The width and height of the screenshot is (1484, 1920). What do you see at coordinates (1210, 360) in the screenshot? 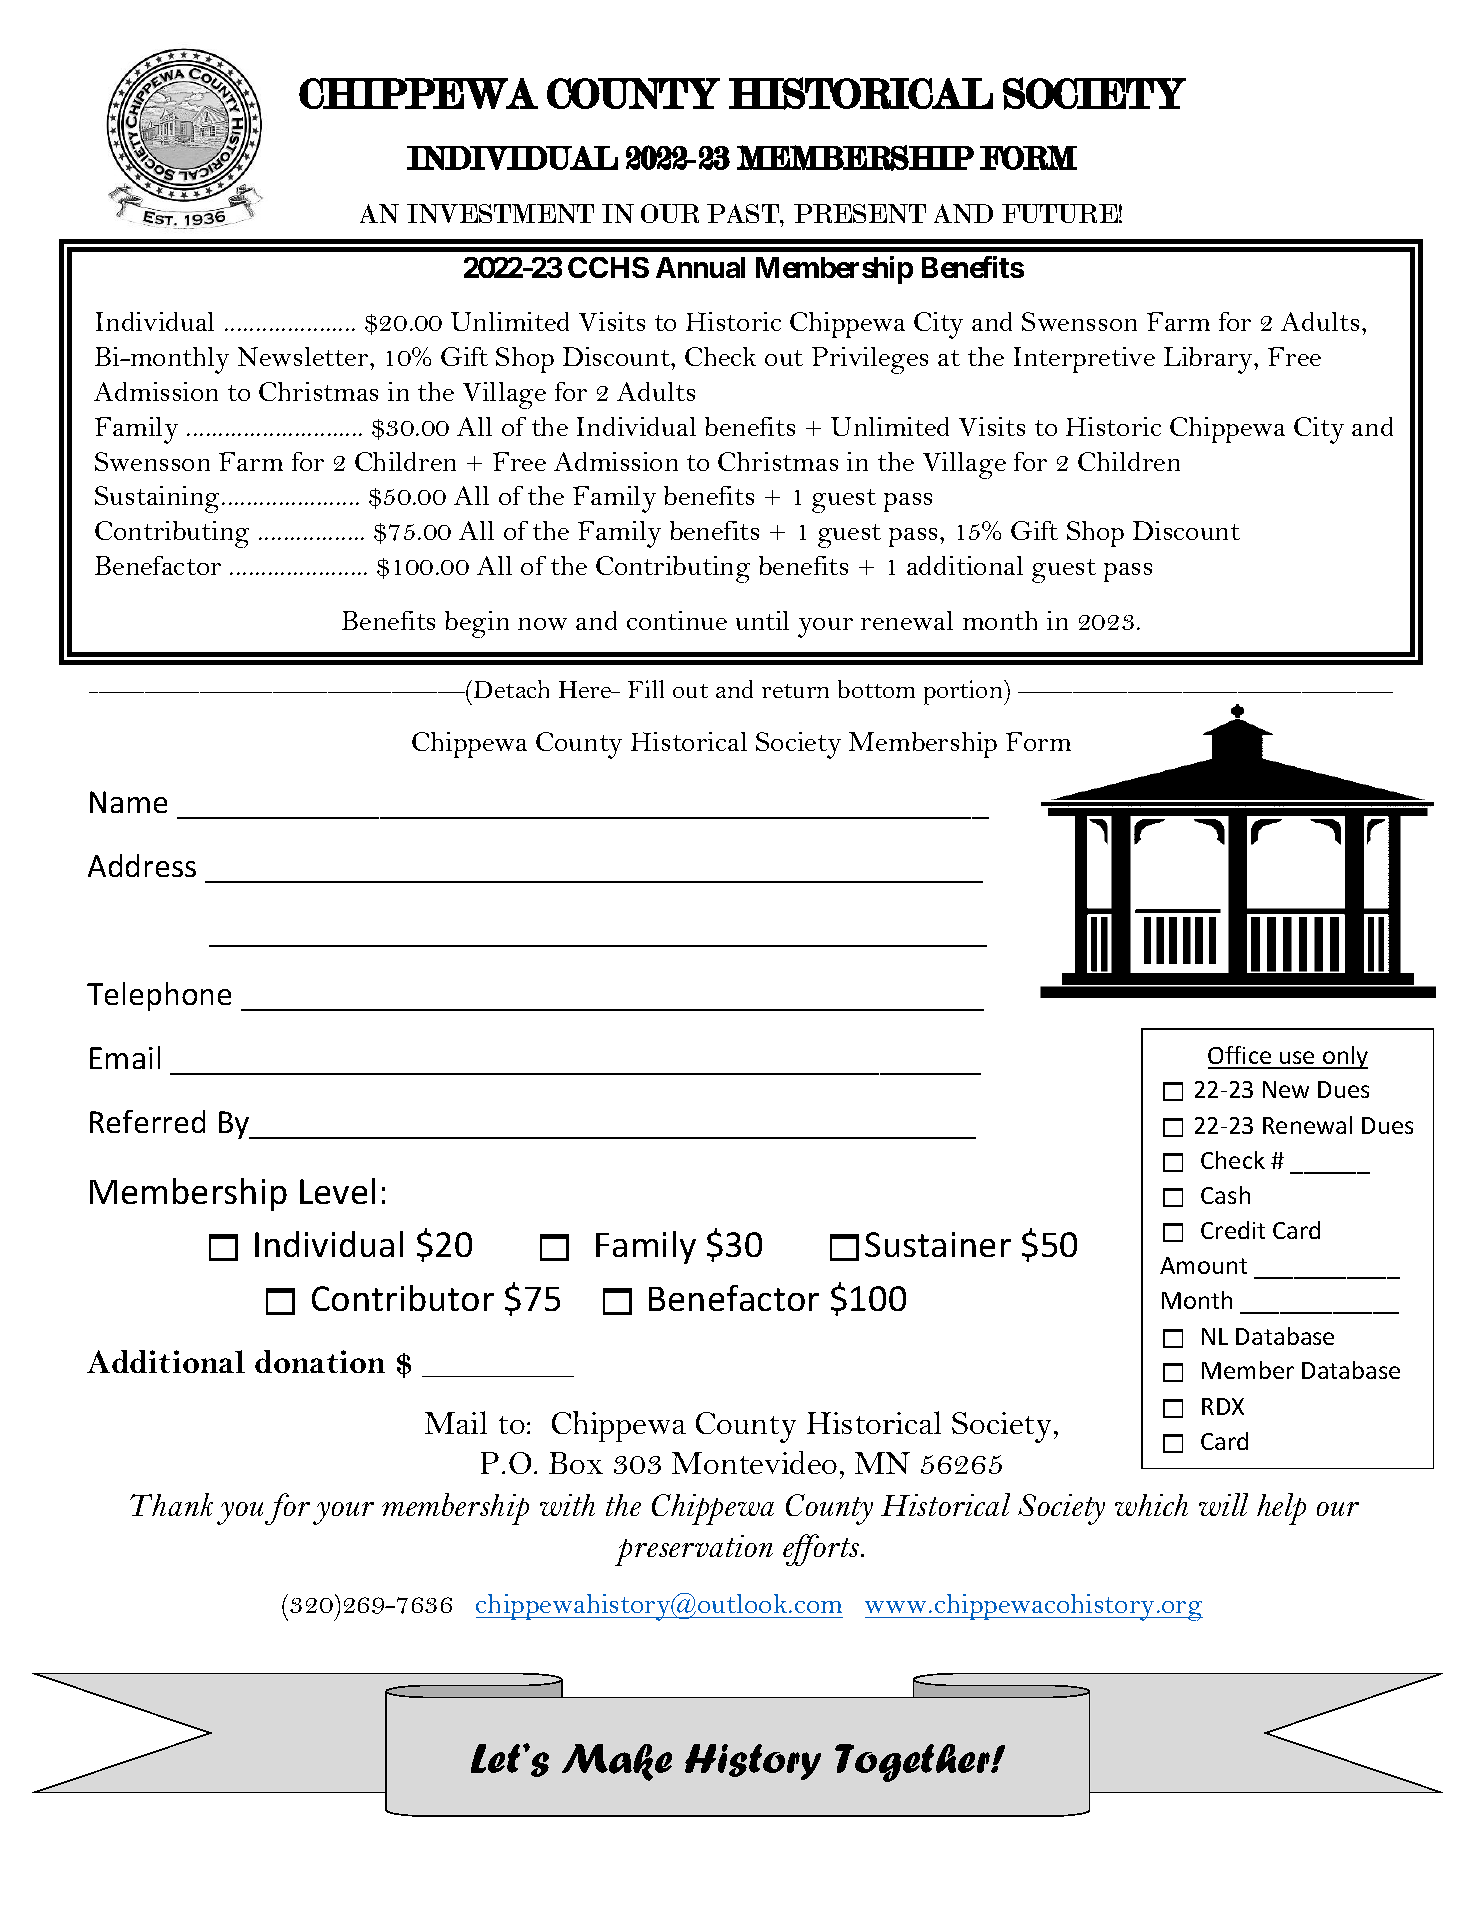
I see `Library` at bounding box center [1210, 360].
